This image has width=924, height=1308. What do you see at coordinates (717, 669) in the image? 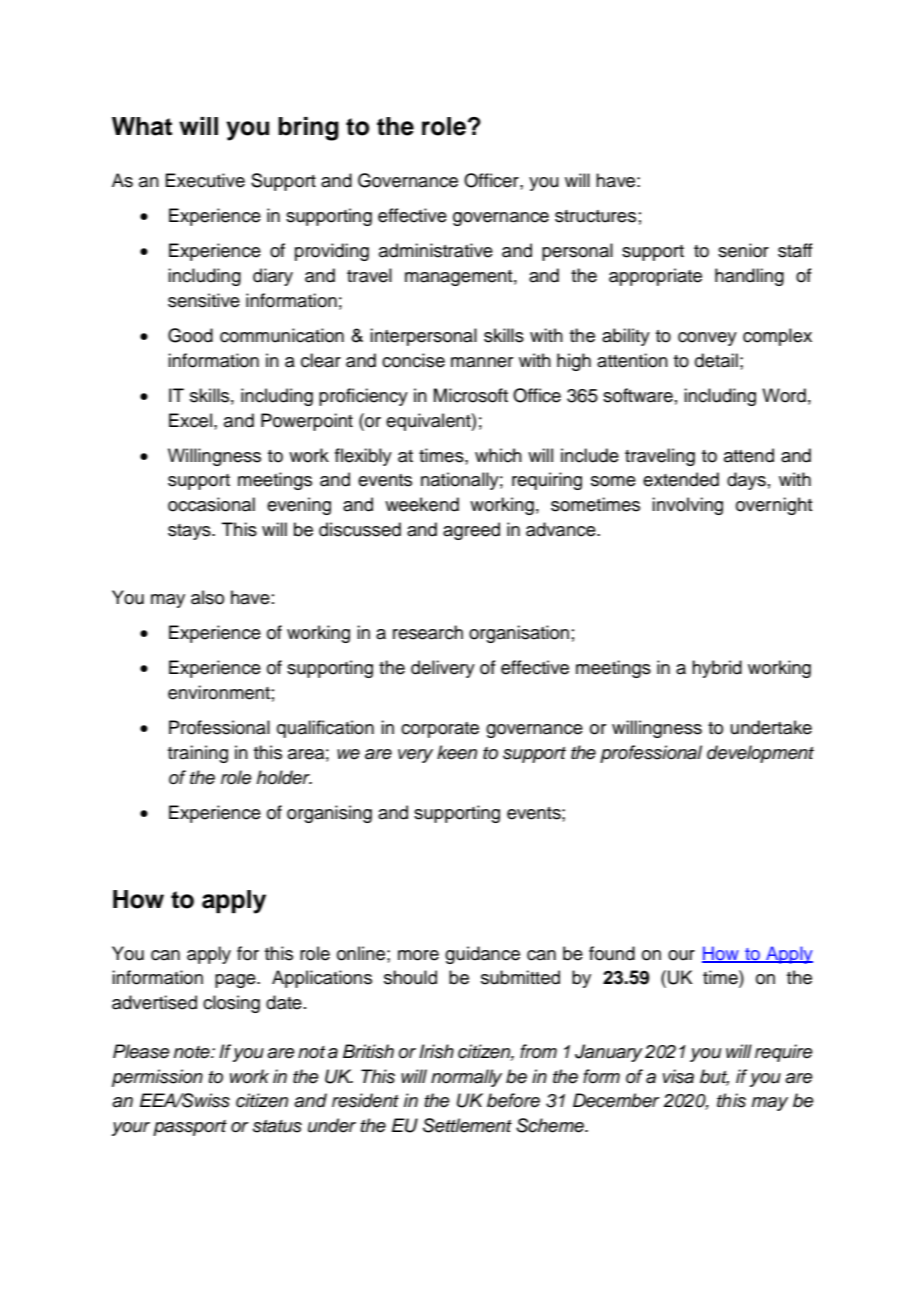
I see `hybrid` at bounding box center [717, 669].
